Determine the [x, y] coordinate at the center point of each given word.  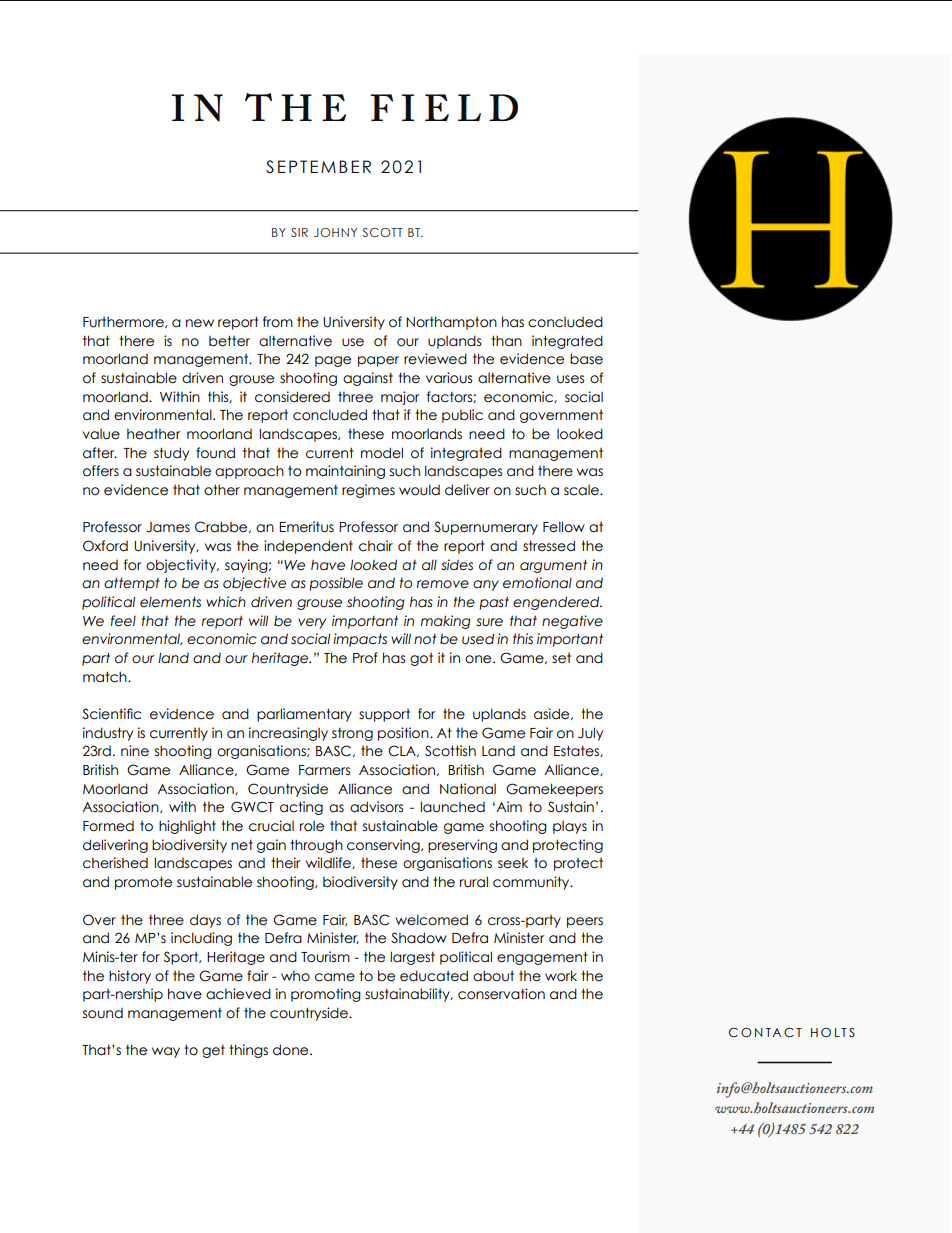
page [333, 361]
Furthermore [124, 322]
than [506, 341]
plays [570, 827]
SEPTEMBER [318, 167]
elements [170, 602]
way [166, 1052]
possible [336, 584]
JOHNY [335, 232]
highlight [187, 827]
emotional [537, 583]
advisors [376, 807]
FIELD [444, 107]
